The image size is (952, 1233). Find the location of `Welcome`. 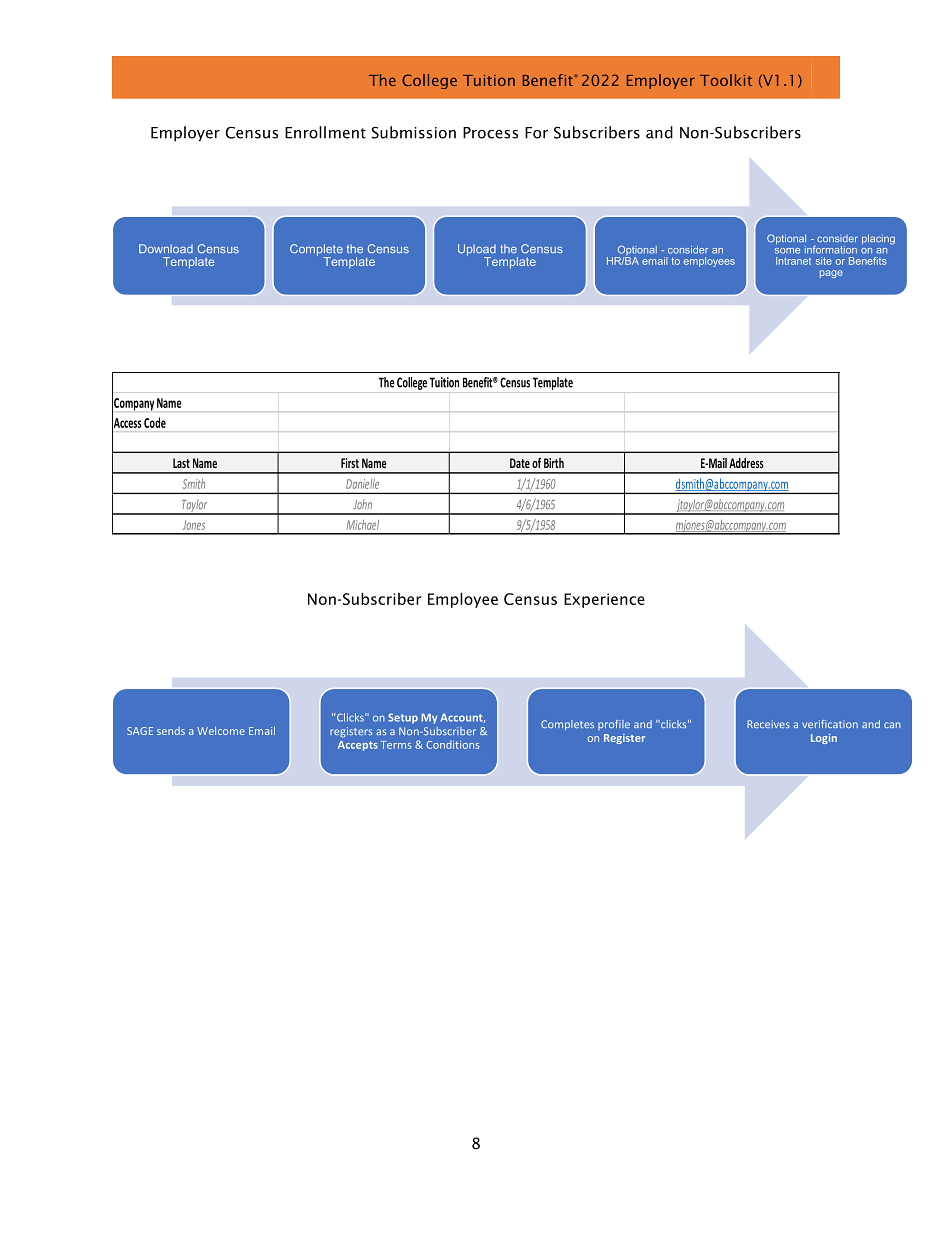

Welcome is located at coordinates (221, 730).
